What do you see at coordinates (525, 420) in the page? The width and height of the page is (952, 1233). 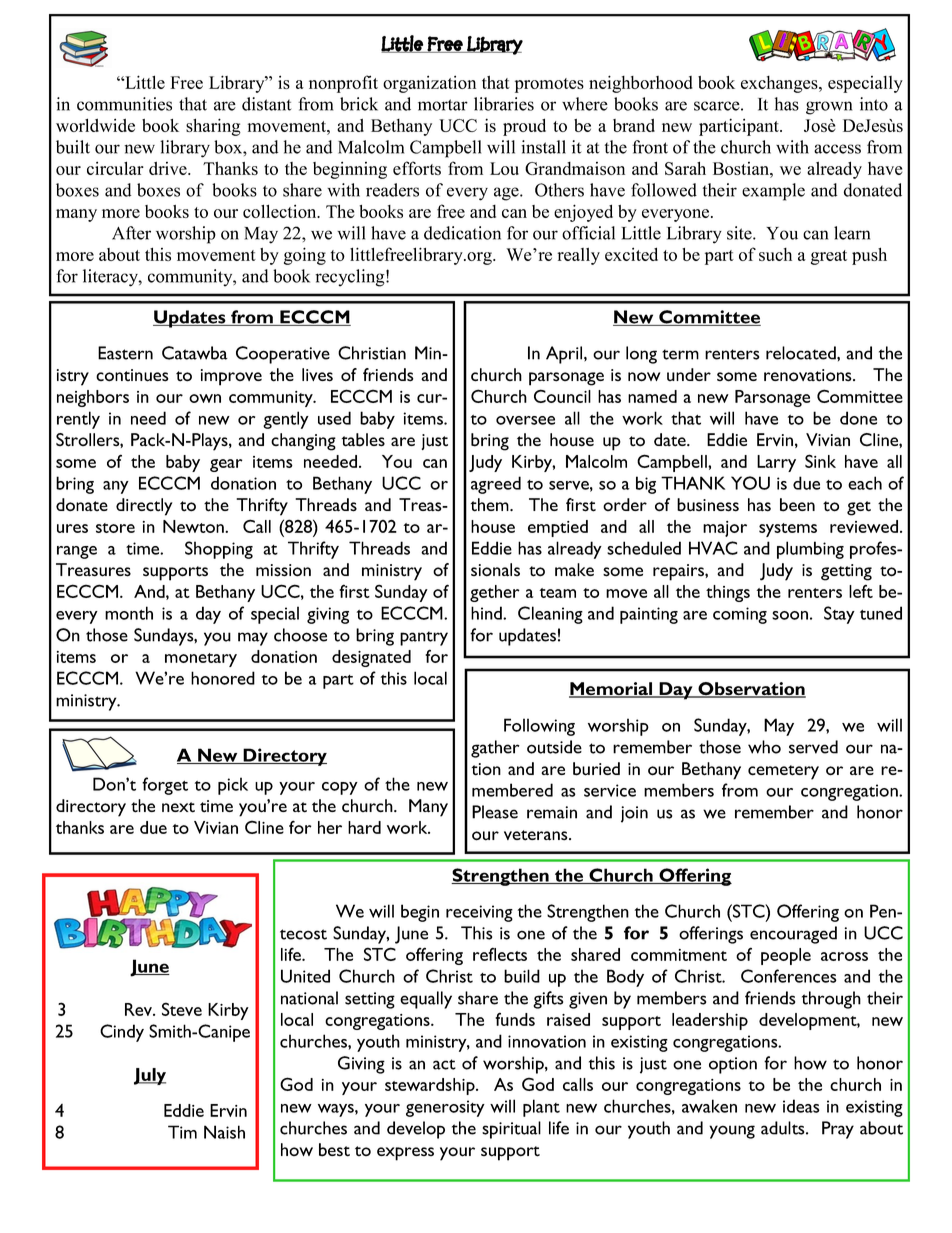 I see `oversee` at bounding box center [525, 420].
